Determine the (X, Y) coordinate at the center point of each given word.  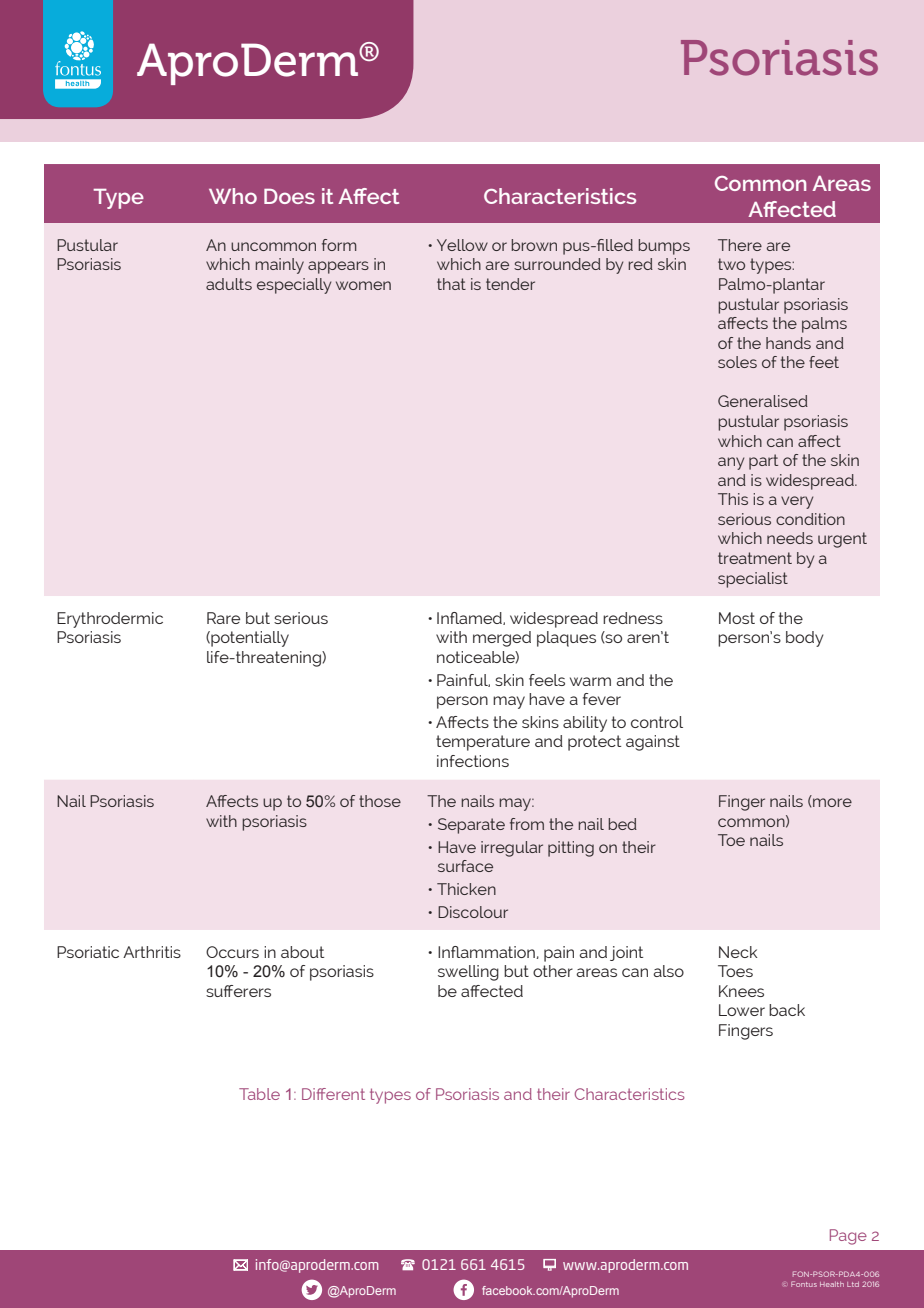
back (787, 1010)
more (832, 802)
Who (233, 196)
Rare (223, 618)
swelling (468, 973)
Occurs (232, 952)
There (740, 245)
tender (510, 284)
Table (259, 1094)
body (805, 639)
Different (333, 1094)
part (763, 462)
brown (534, 245)
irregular (512, 849)
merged (502, 639)
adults (229, 284)
